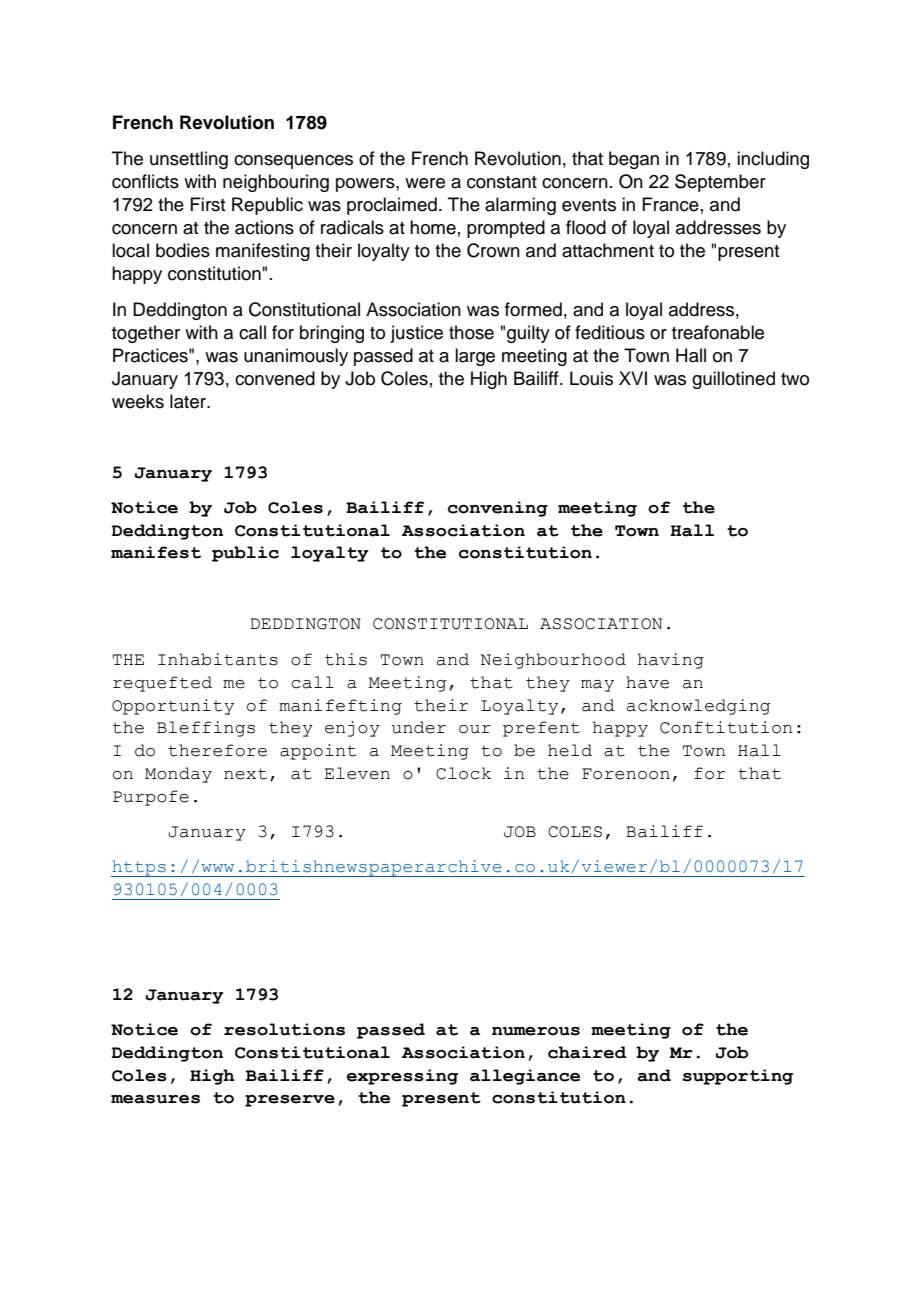 Image resolution: width=924 pixels, height=1308 pixels. Describe the element at coordinates (720, 183) in the document. I see `September` at that location.
